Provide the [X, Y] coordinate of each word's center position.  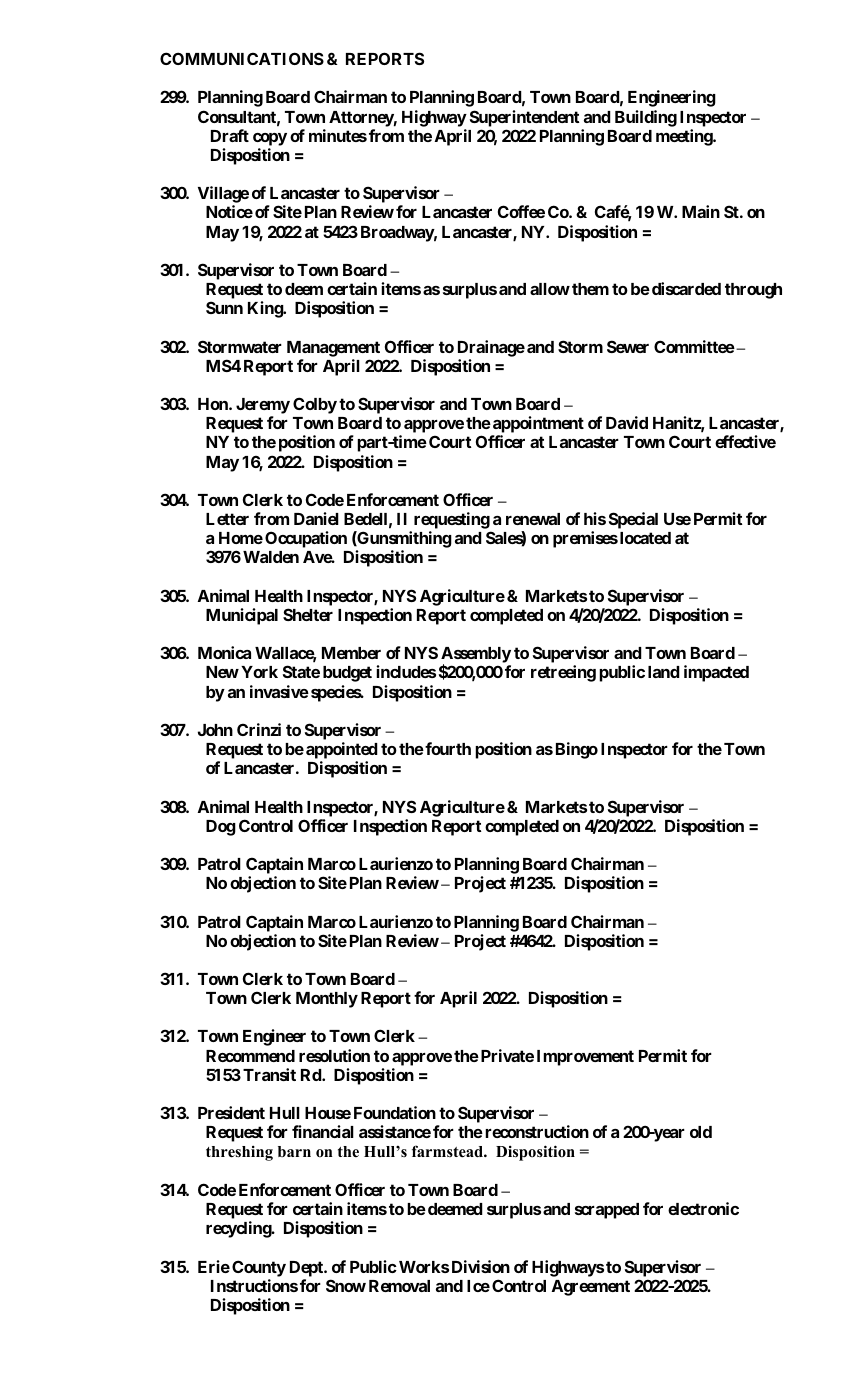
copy [270, 139]
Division [481, 1266]
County [259, 1268]
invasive [279, 691]
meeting [685, 137]
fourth [447, 748]
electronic [703, 1208]
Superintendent [525, 118]
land [664, 672]
